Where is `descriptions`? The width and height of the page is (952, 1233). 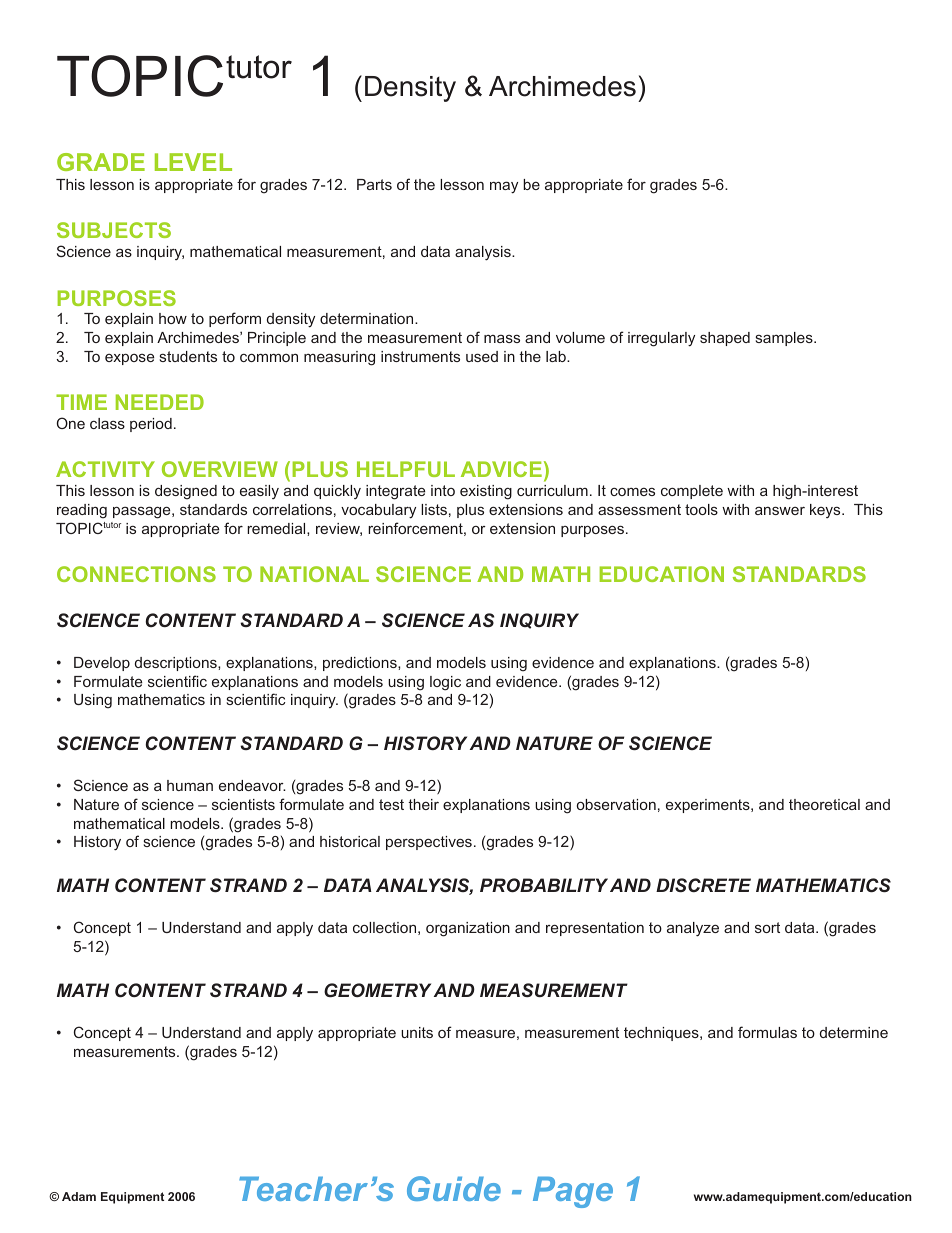 descriptions is located at coordinates (177, 664).
